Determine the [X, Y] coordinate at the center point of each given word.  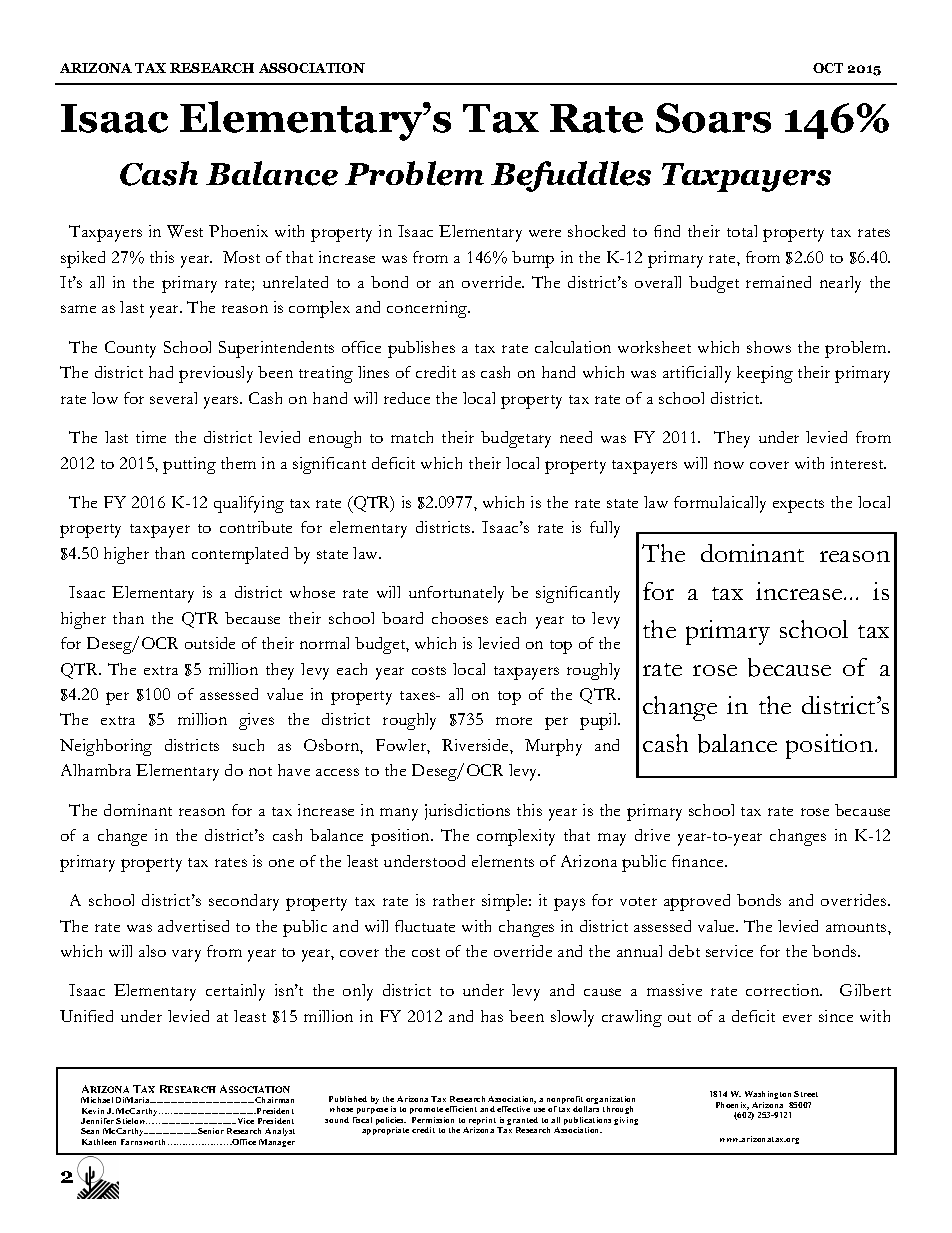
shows [769, 347]
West [185, 231]
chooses [460, 618]
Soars [713, 118]
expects [798, 506]
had [161, 372]
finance [699, 861]
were [545, 233]
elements [503, 861]
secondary [244, 902]
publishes [421, 349]
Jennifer [97, 1121]
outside [210, 643]
